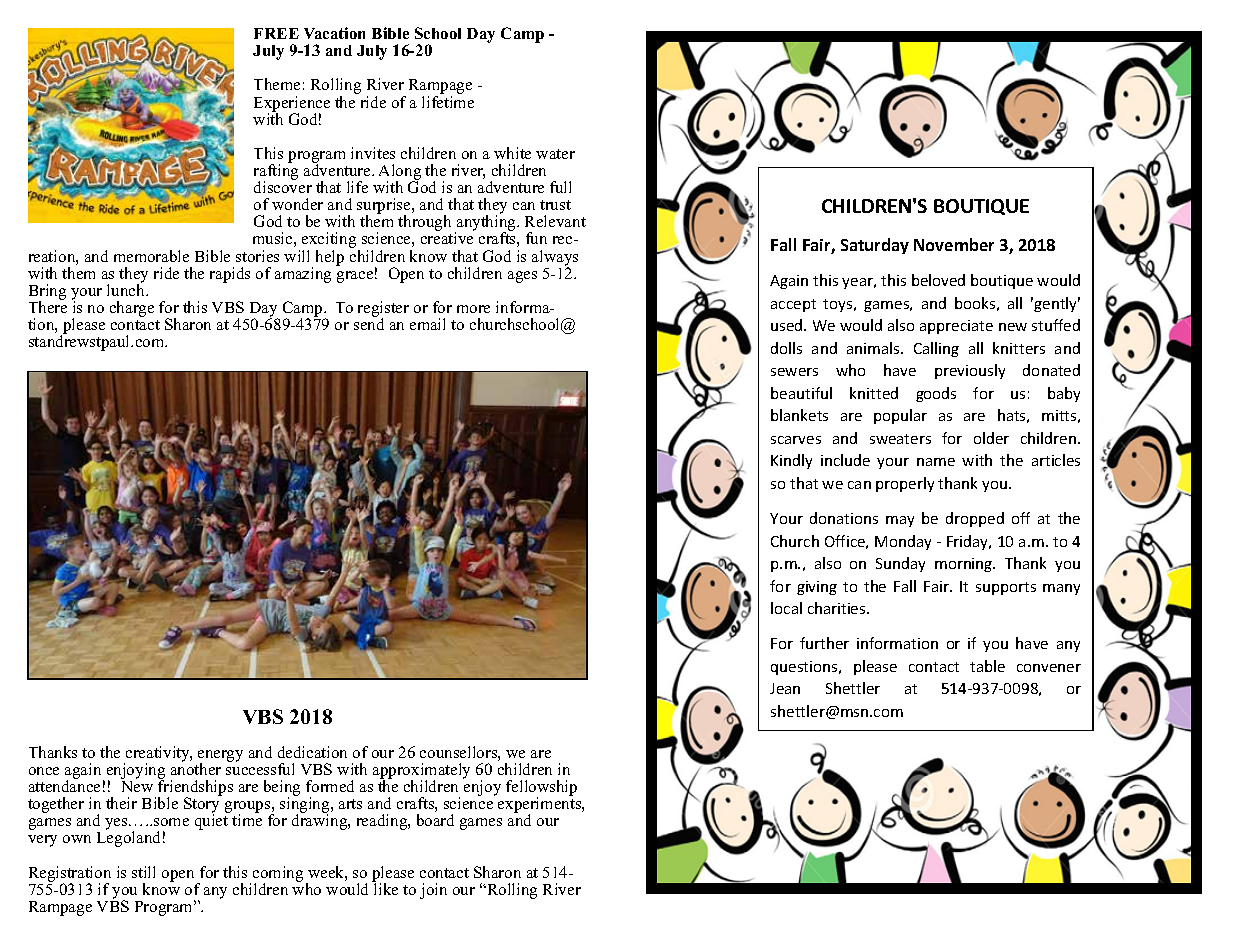 This screenshot has width=1233, height=952. I want to click on still, so click(143, 872).
